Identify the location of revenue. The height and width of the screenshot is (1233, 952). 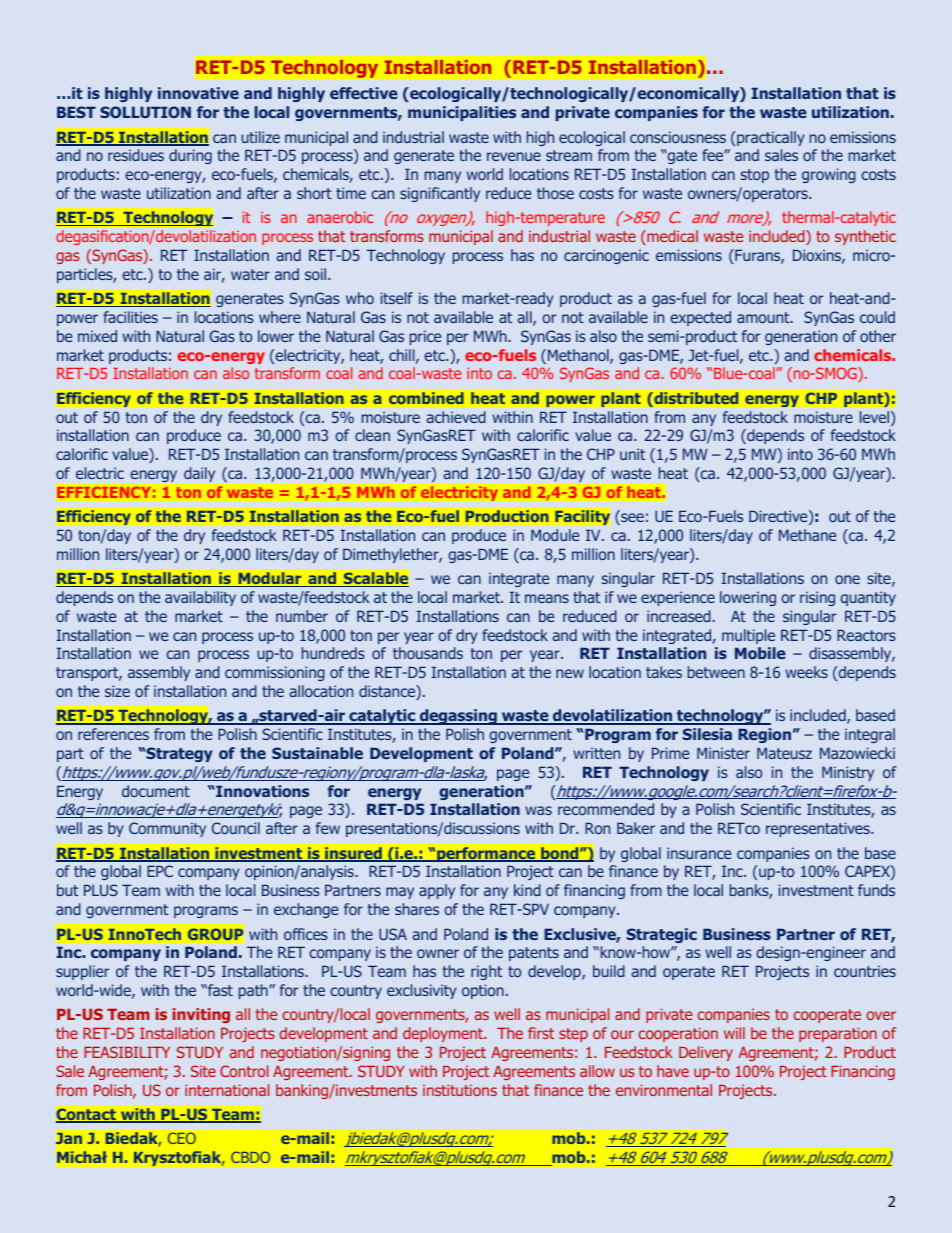
(514, 156).
